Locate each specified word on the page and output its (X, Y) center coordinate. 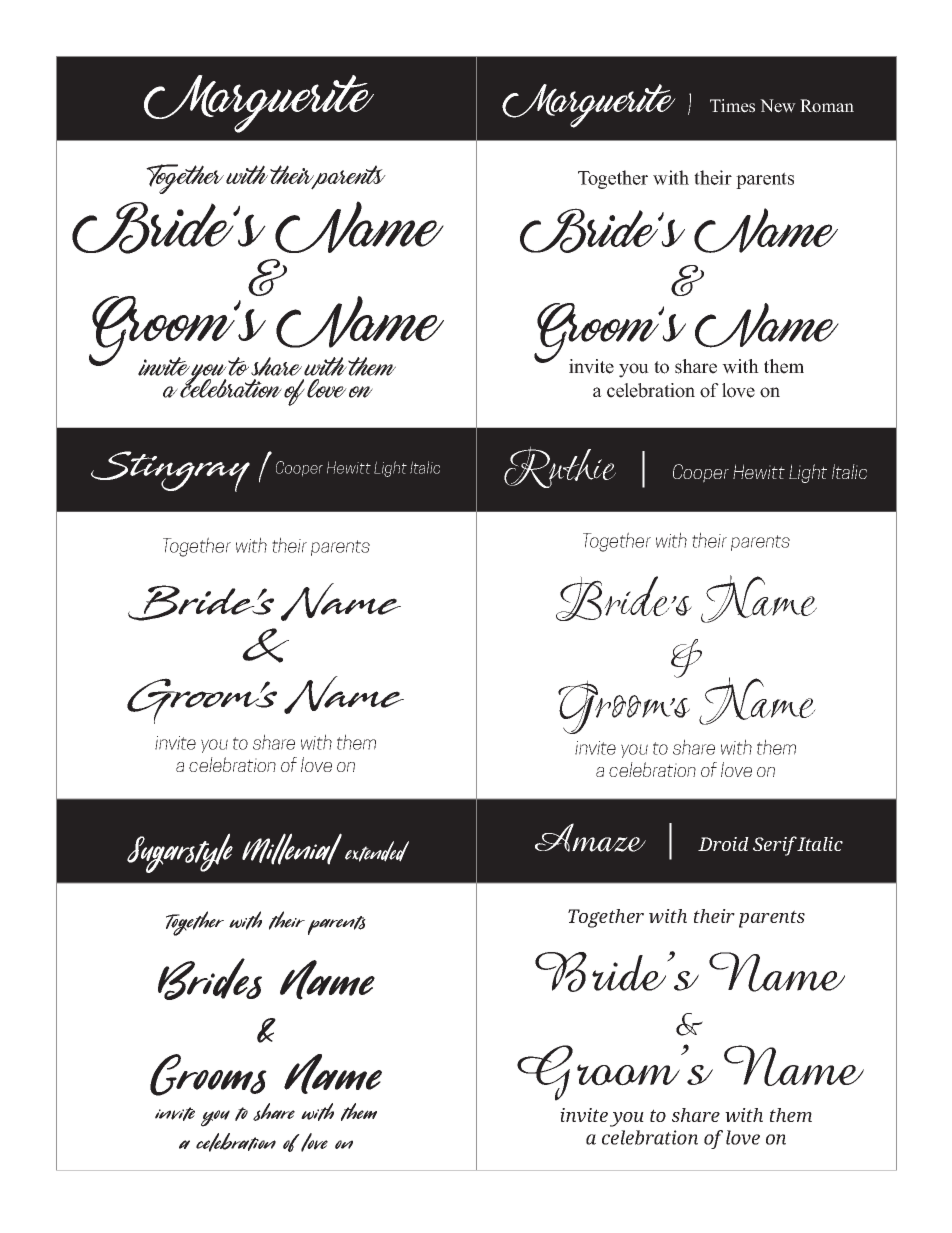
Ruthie (560, 467)
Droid (723, 844)
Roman (827, 106)
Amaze (590, 837)
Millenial (292, 849)
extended (377, 851)
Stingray (170, 471)
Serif (775, 846)
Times (732, 106)
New (778, 106)
